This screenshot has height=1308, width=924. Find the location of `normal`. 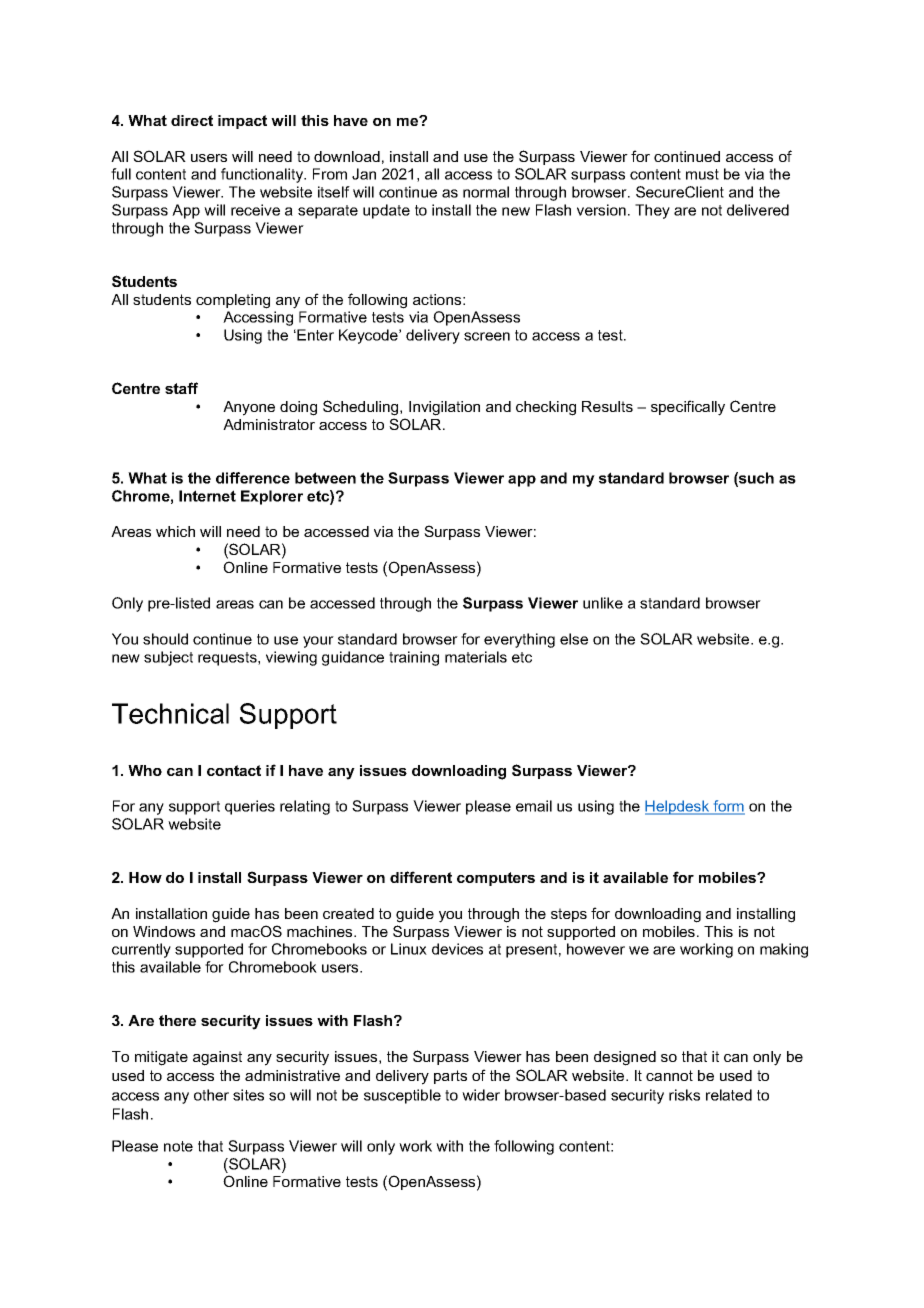

normal is located at coordinates (486, 192).
